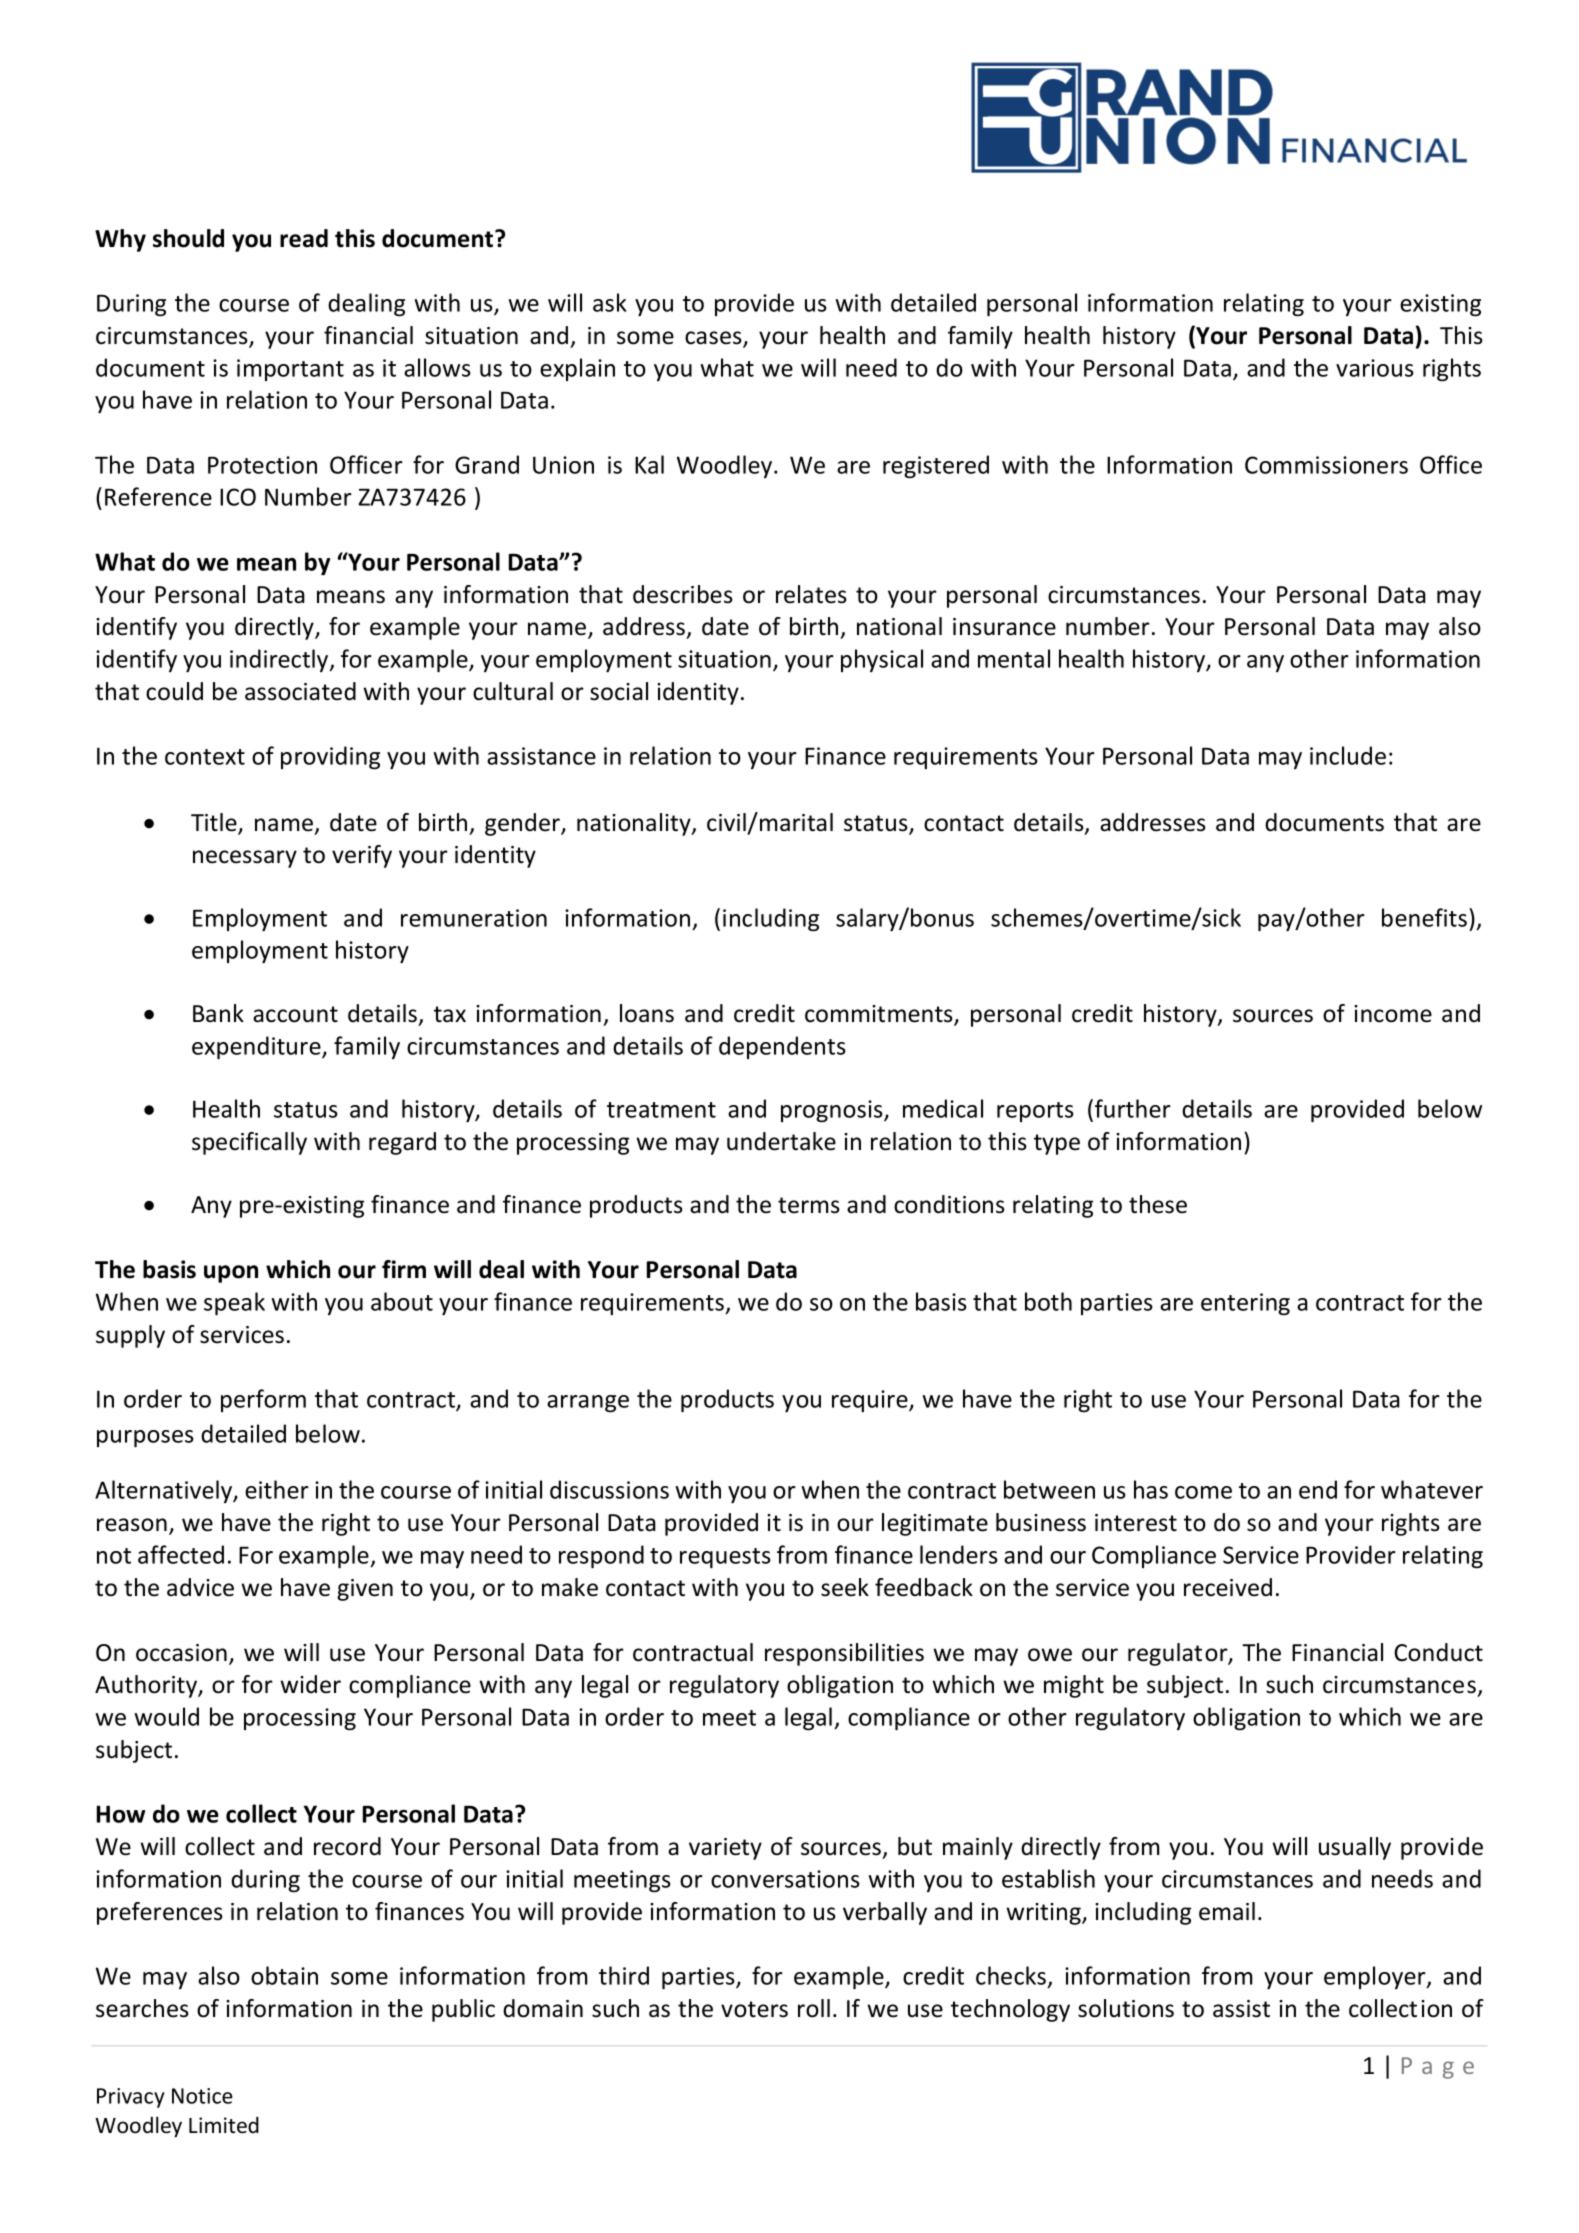 This page has width=1579, height=2233. What do you see at coordinates (1438, 1652) in the page?
I see `Conduct` at bounding box center [1438, 1652].
